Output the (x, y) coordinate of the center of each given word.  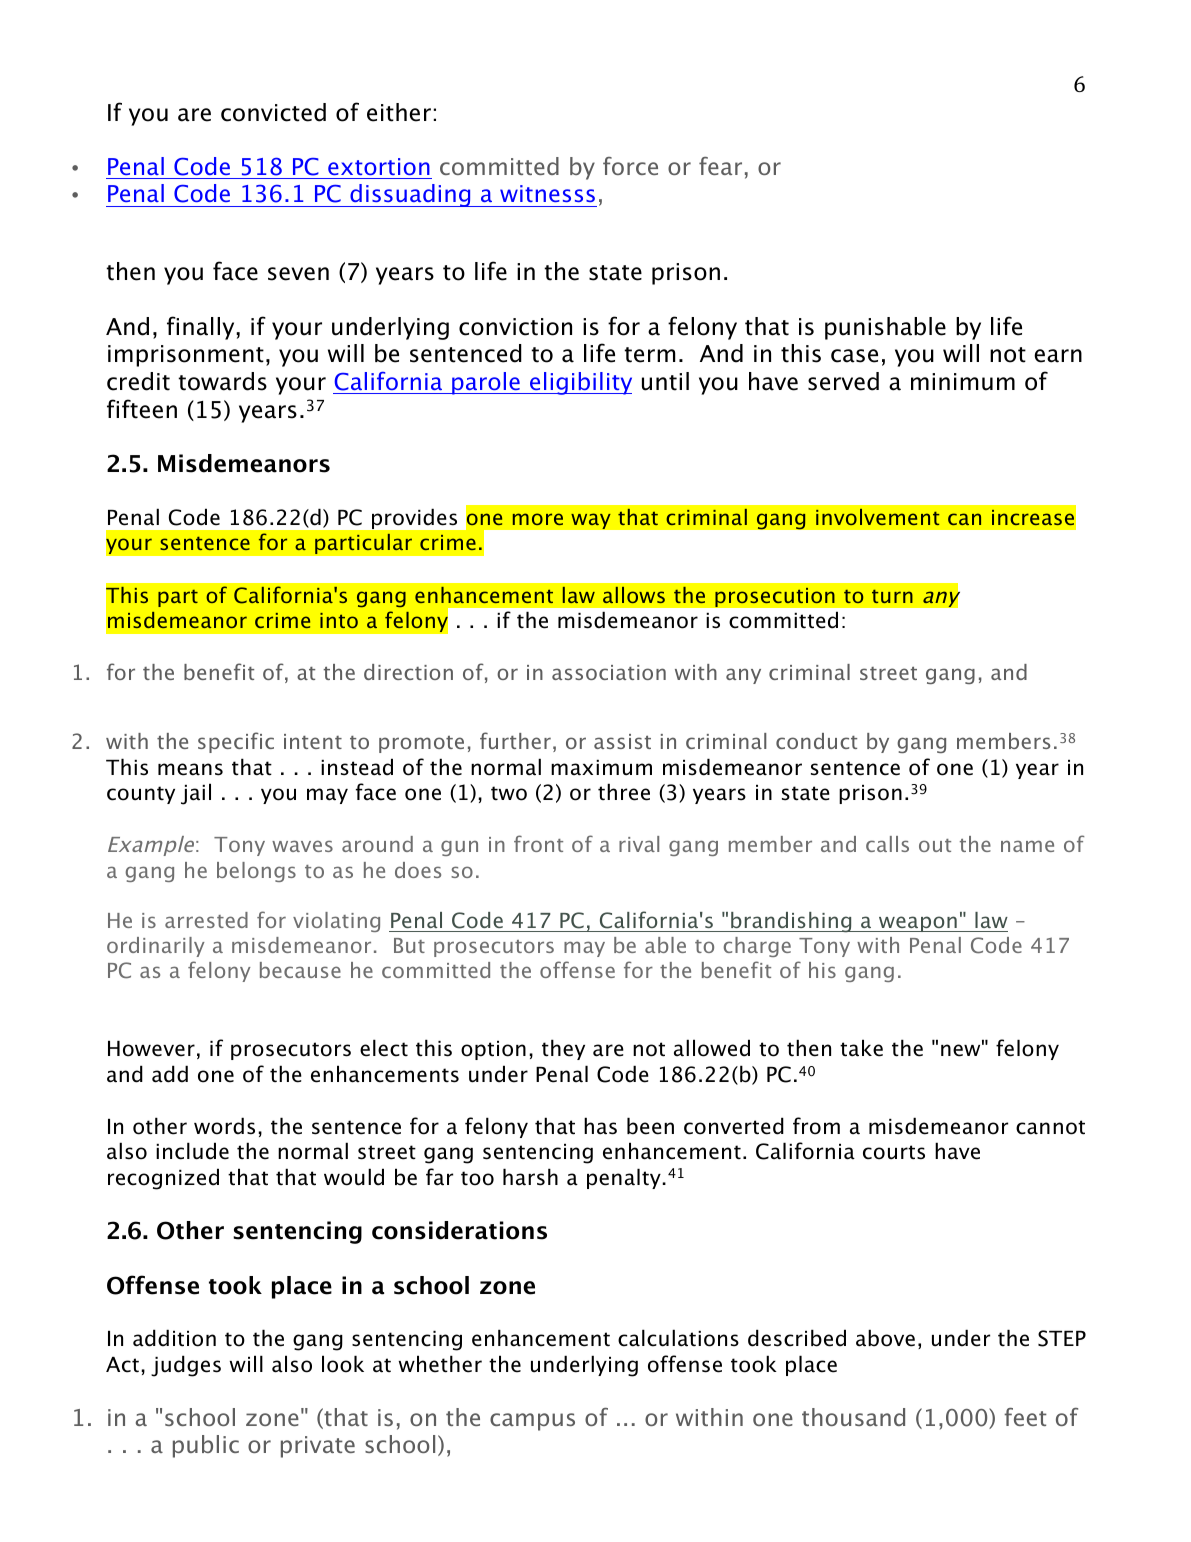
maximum (601, 768)
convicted (273, 112)
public (206, 1446)
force (630, 166)
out (935, 845)
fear (720, 166)
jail (196, 794)
